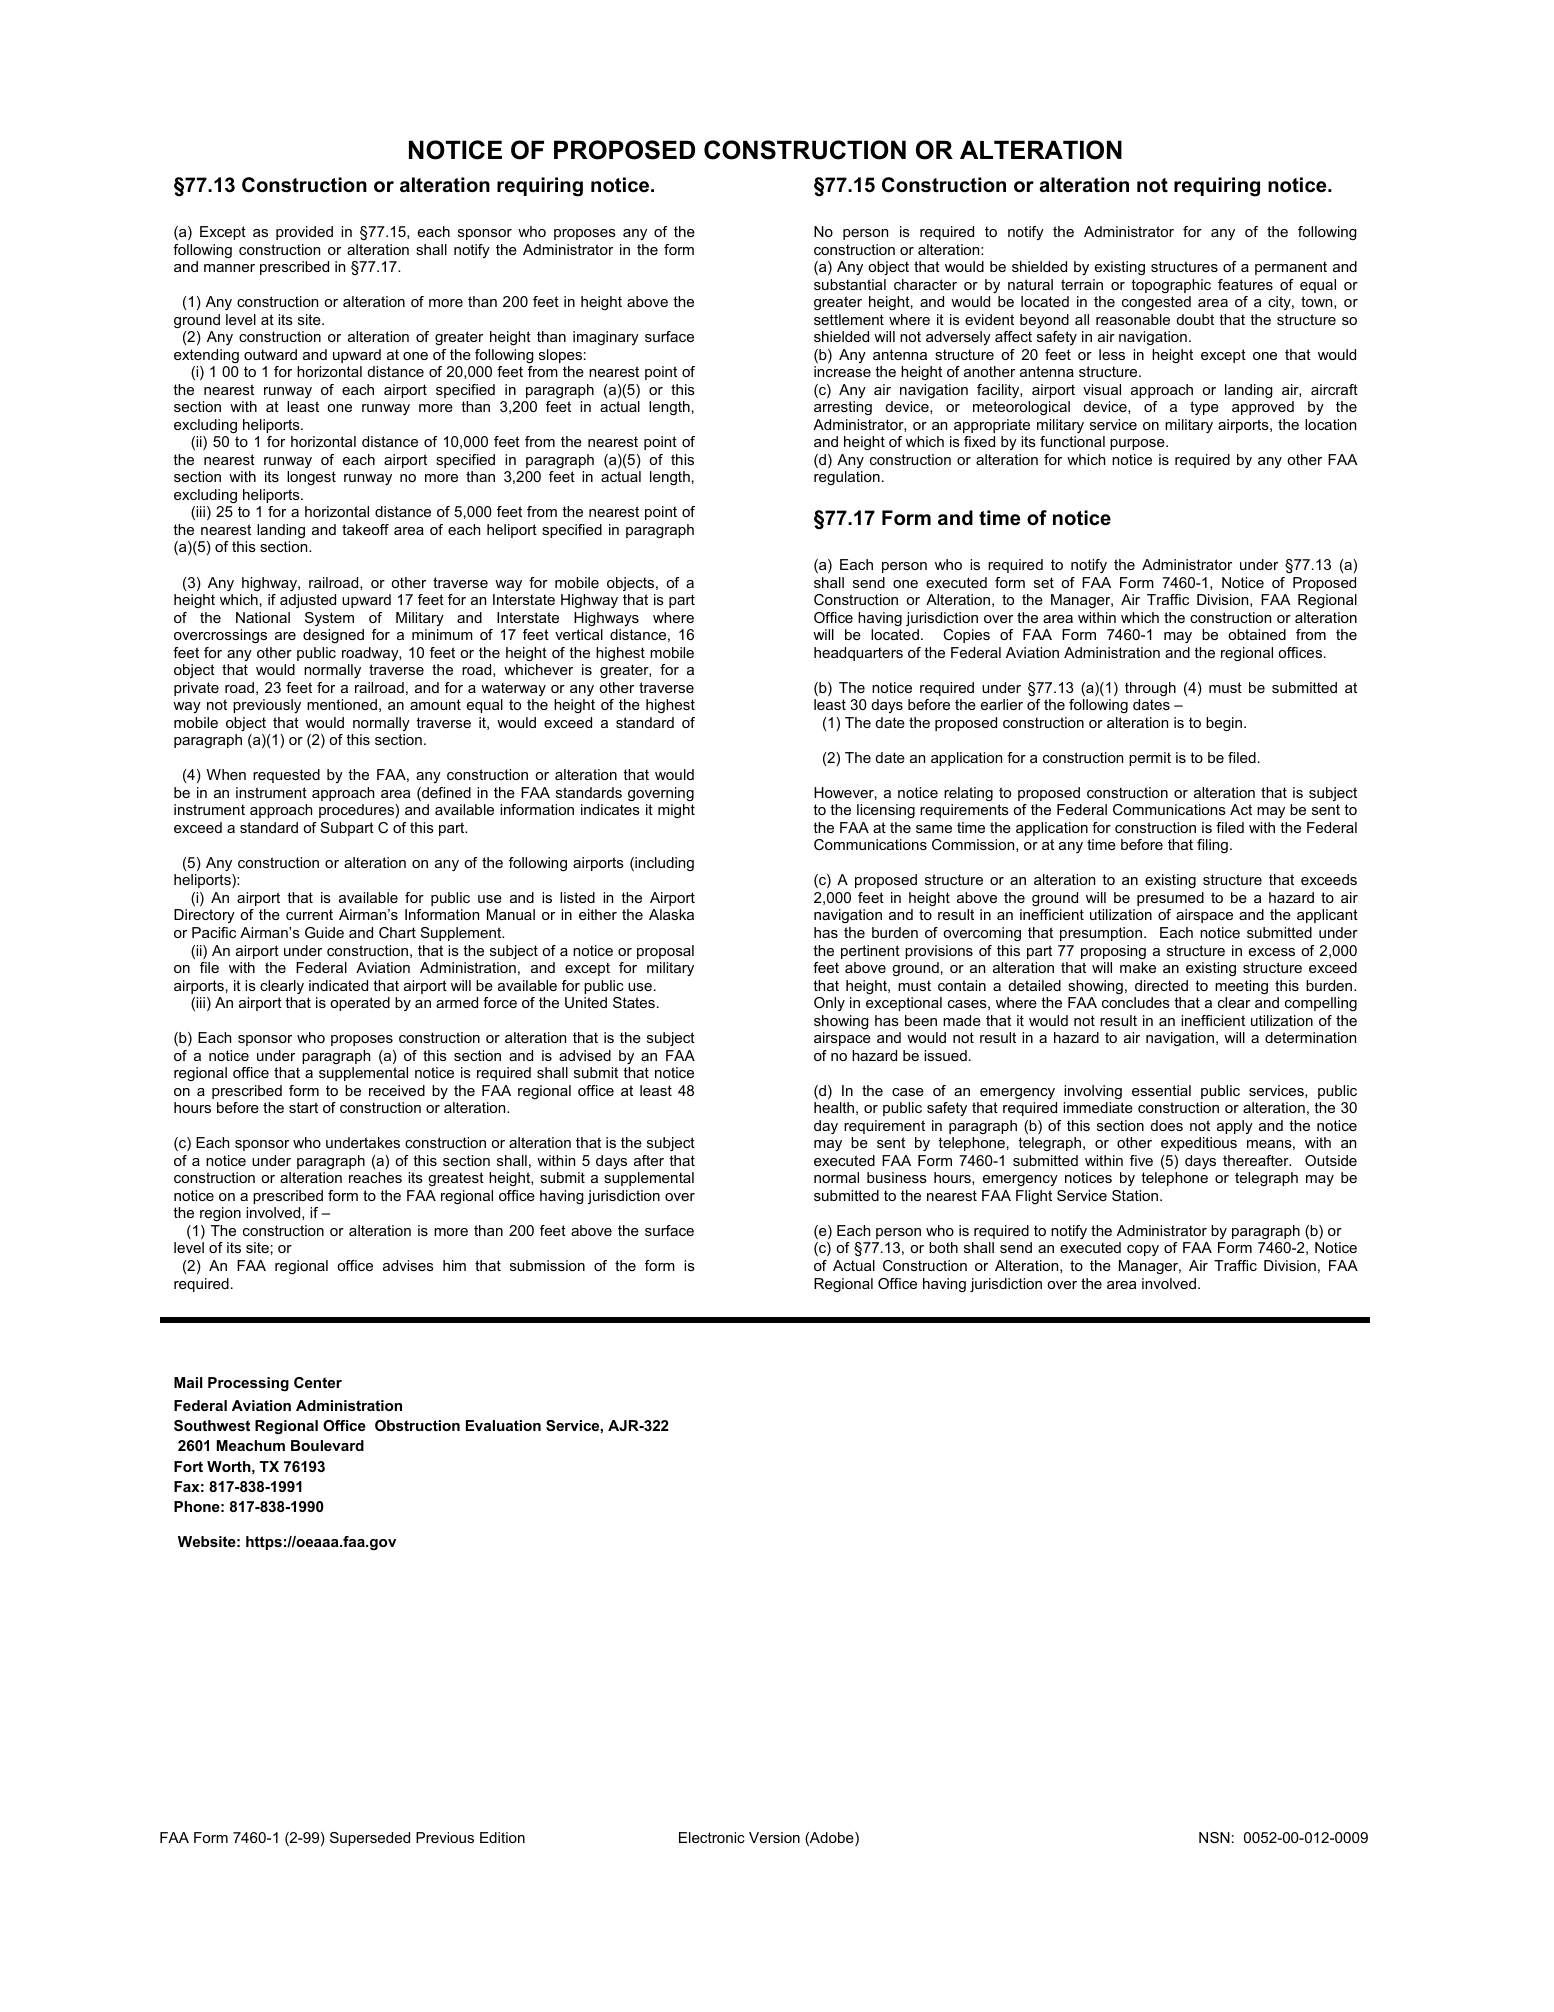 The height and width of the page is (2012, 1554). What do you see at coordinates (1214, 1837) in the page?
I see `NSN` at bounding box center [1214, 1837].
